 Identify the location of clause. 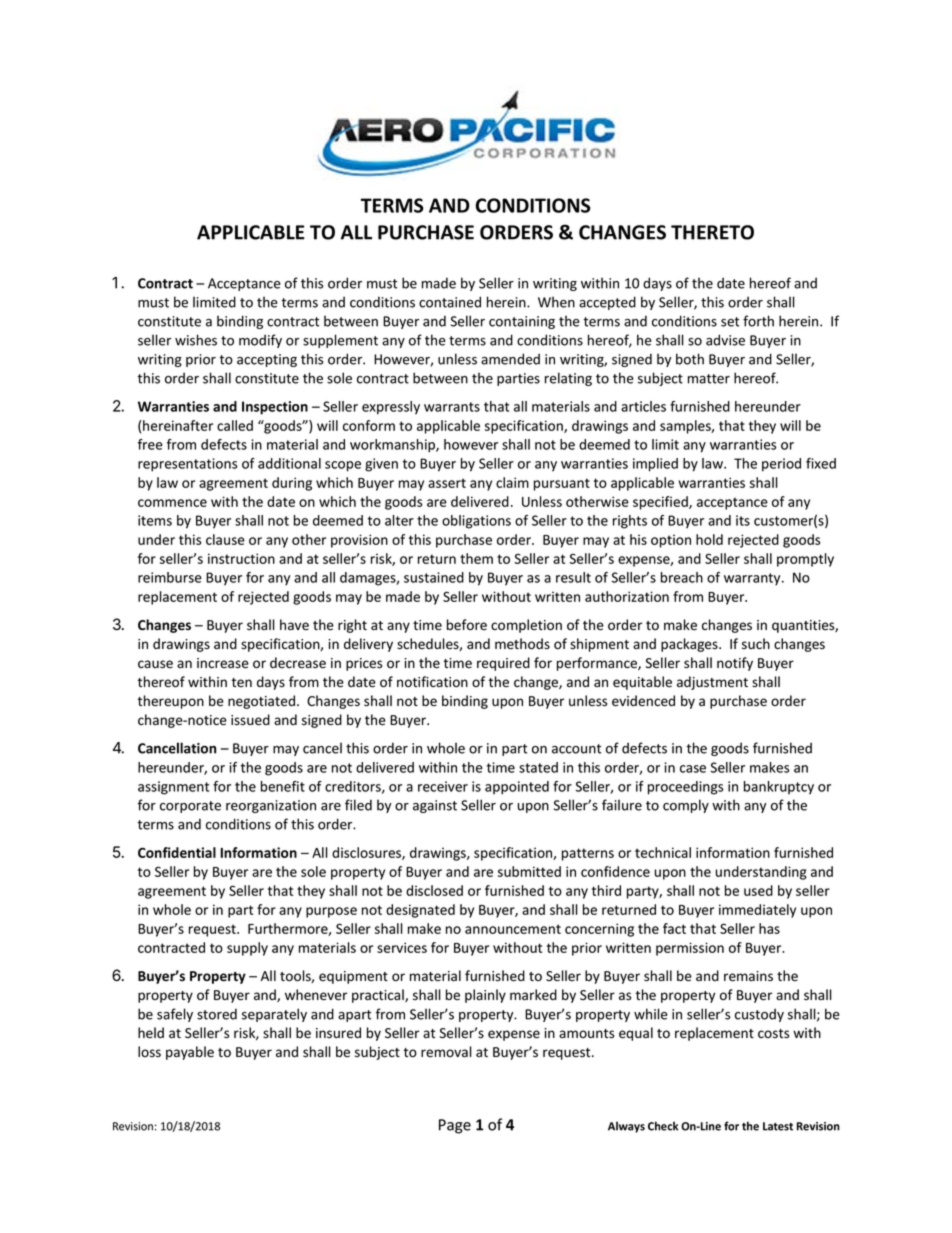
(225, 539).
